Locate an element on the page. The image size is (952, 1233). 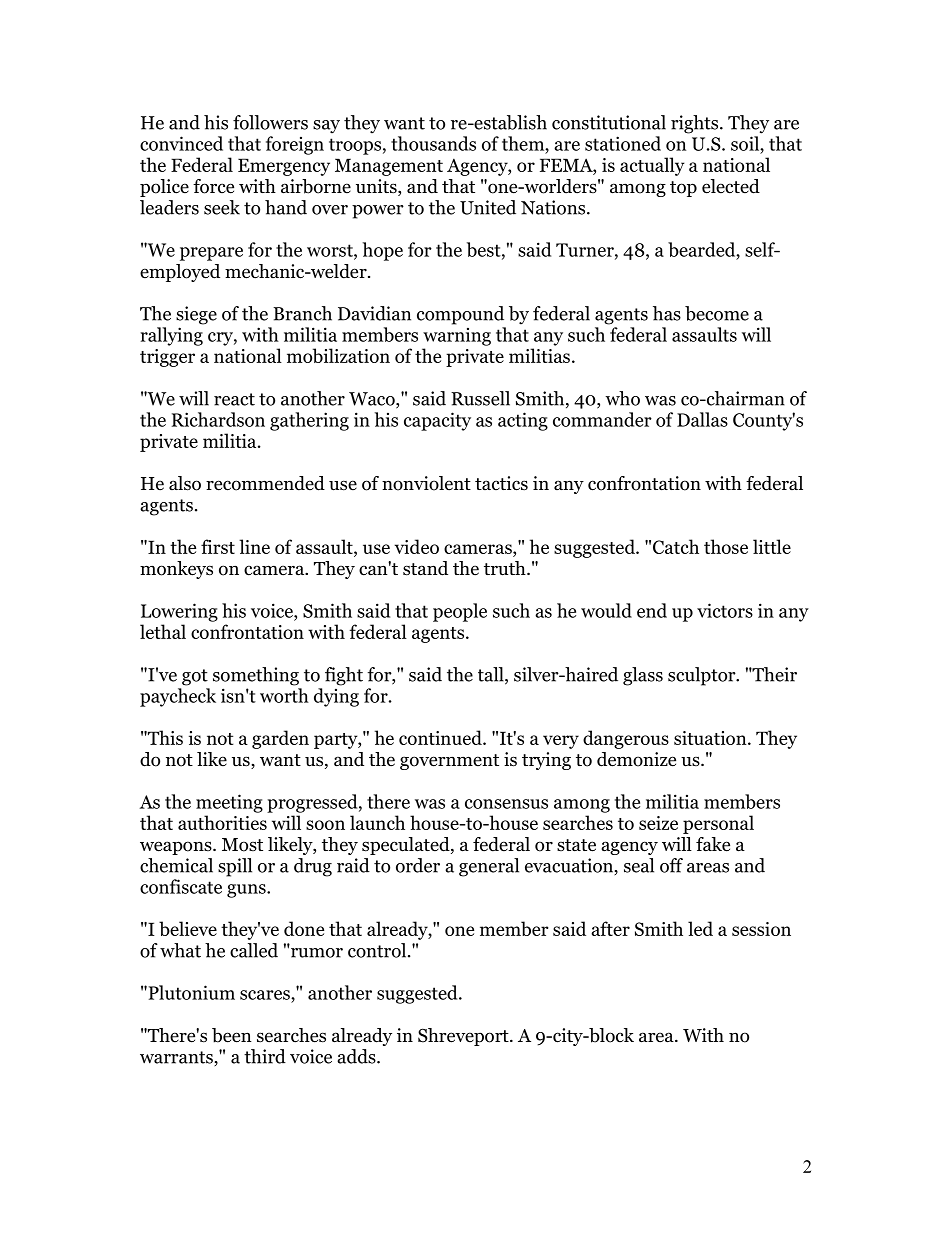
Most is located at coordinates (242, 845).
